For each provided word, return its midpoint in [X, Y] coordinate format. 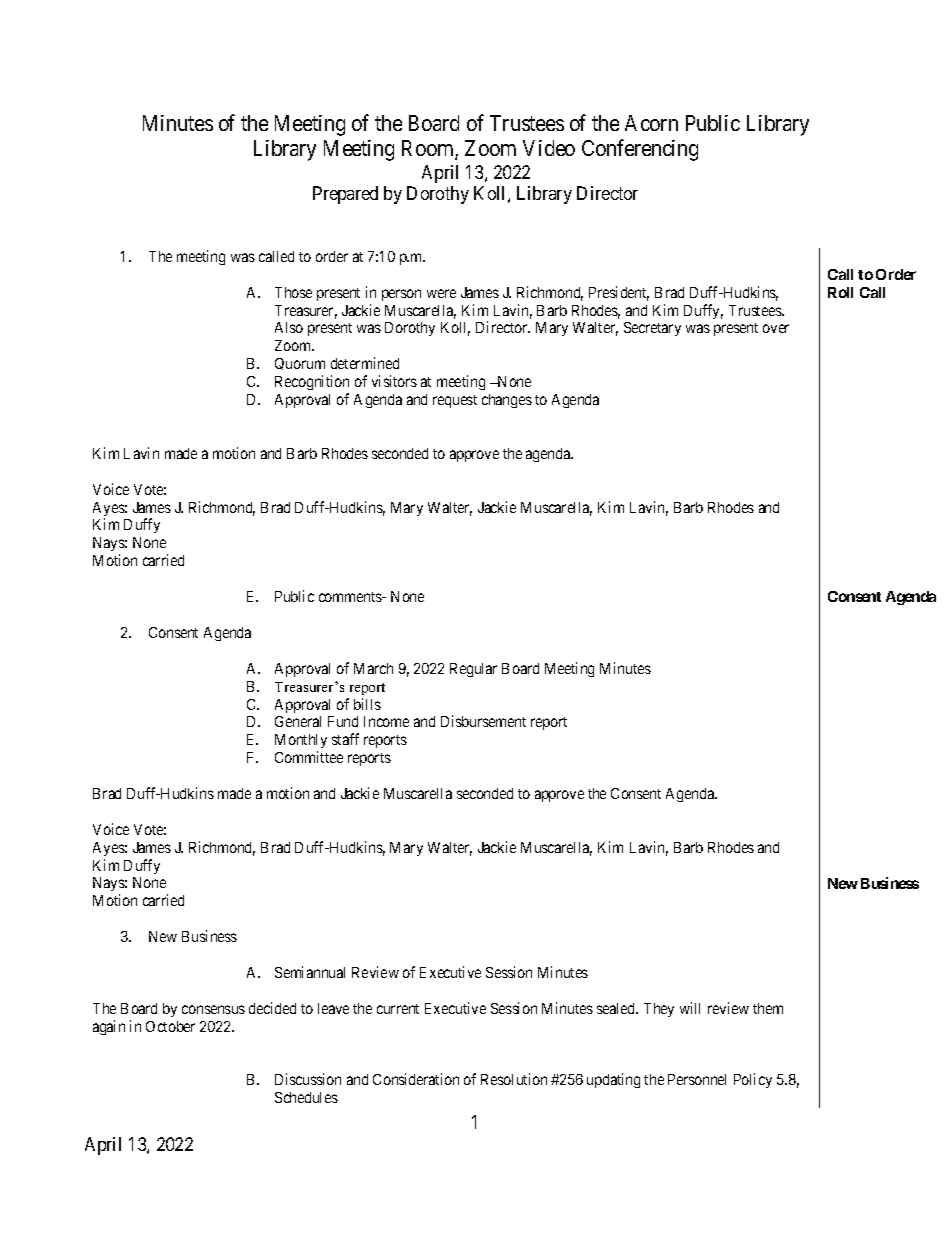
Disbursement [483, 721]
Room [429, 150]
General [298, 721]
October [170, 1026]
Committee [309, 757]
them [768, 1008]
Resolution [514, 1079]
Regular [473, 670]
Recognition [312, 384]
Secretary [652, 329]
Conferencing [640, 150]
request [455, 401]
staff [345, 739]
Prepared [345, 195]
